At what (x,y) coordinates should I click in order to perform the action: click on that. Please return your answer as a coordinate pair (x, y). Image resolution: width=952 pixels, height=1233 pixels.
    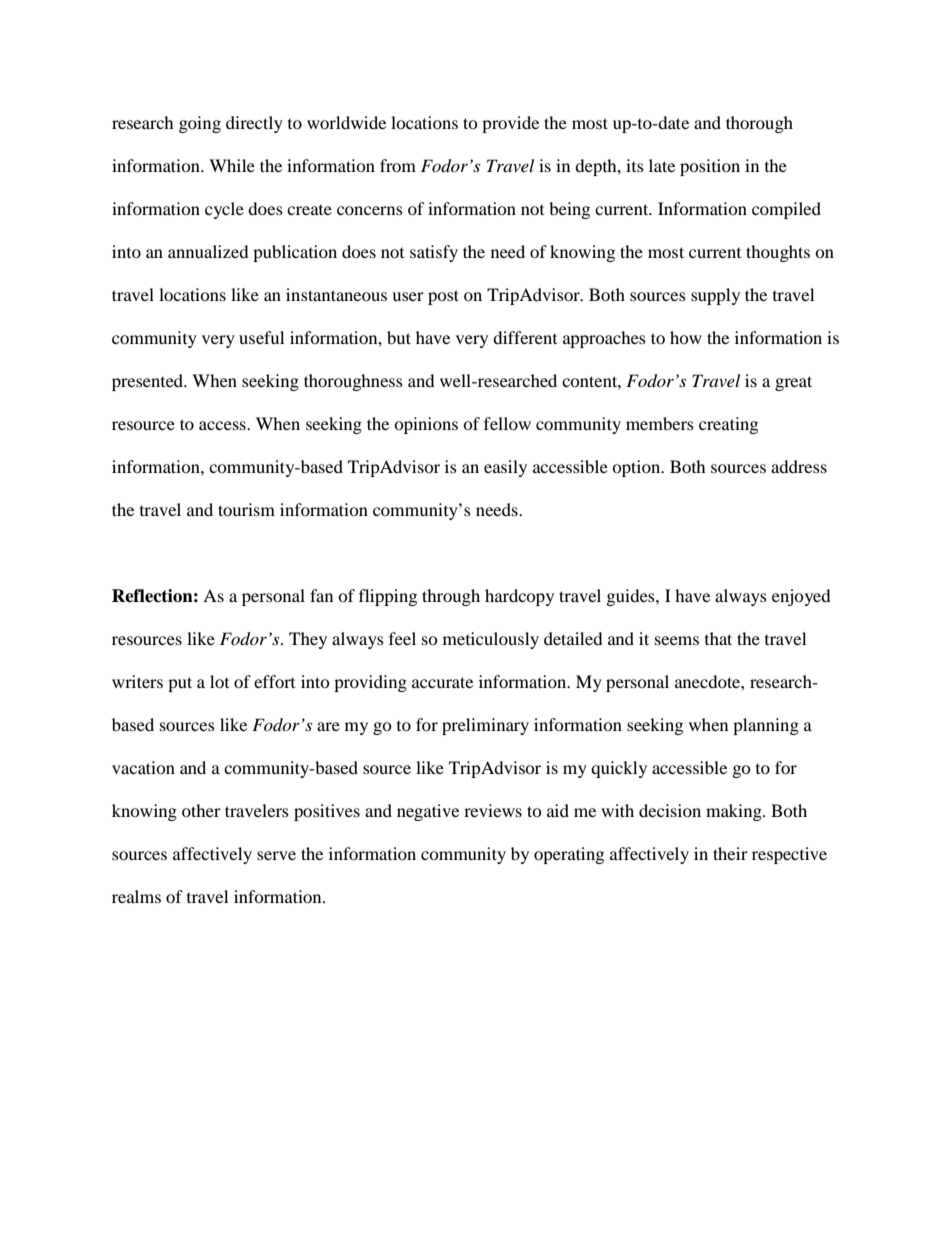
    Looking at the image, I should click on (718, 638).
